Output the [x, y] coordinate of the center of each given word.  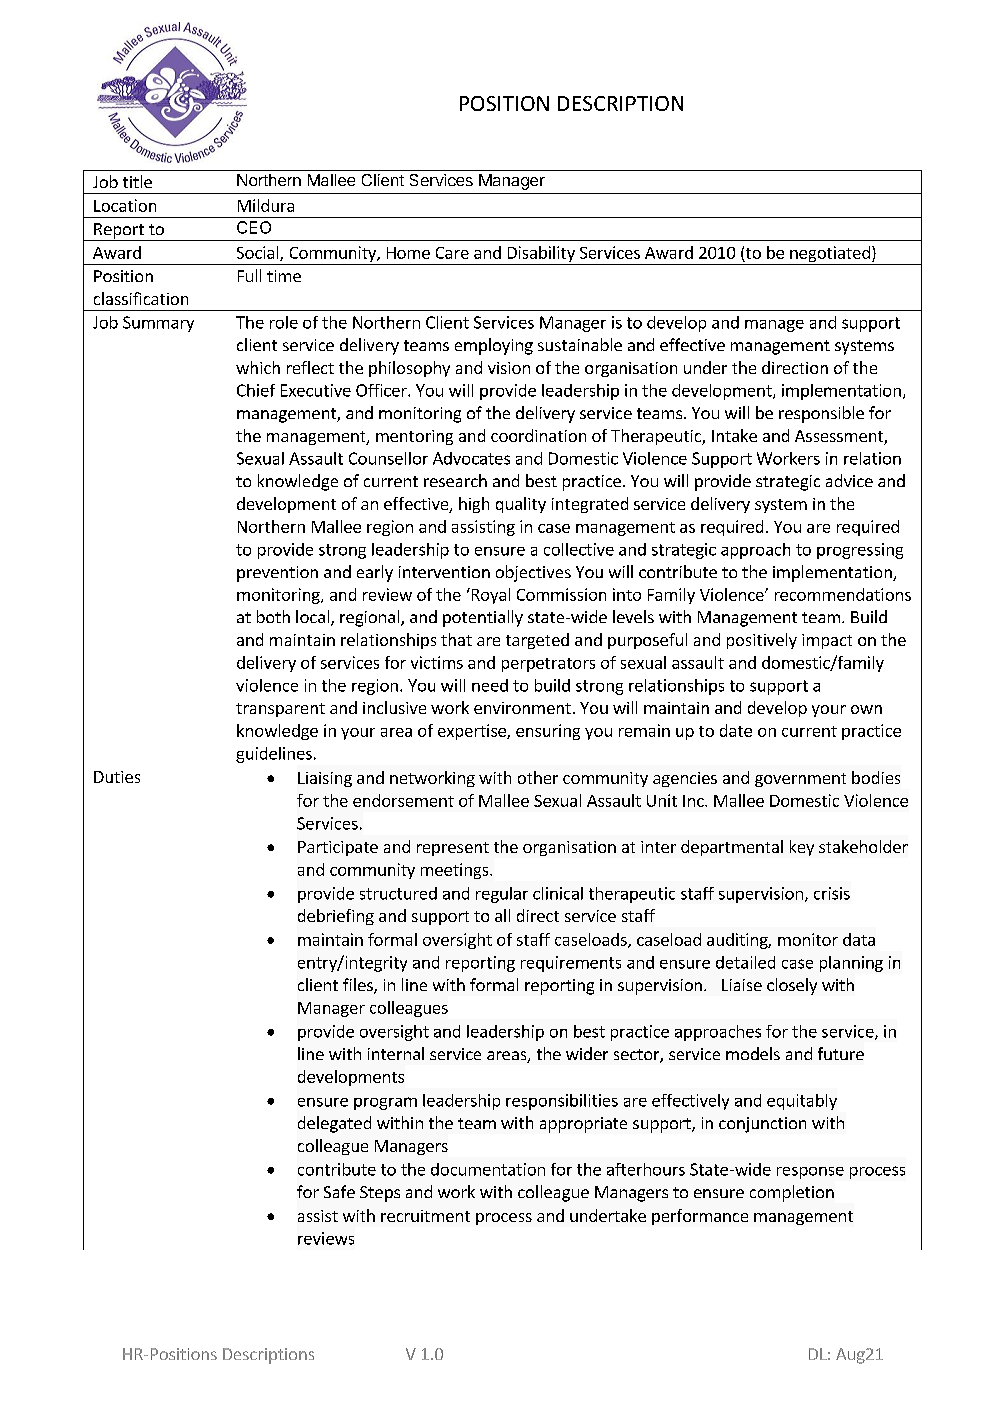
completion [792, 1193]
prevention [277, 574]
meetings [456, 871]
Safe [339, 1191]
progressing [860, 551]
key [802, 848]
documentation [488, 1169]
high [474, 505]
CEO [254, 227]
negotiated [830, 255]
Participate [338, 848]
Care [452, 253]
